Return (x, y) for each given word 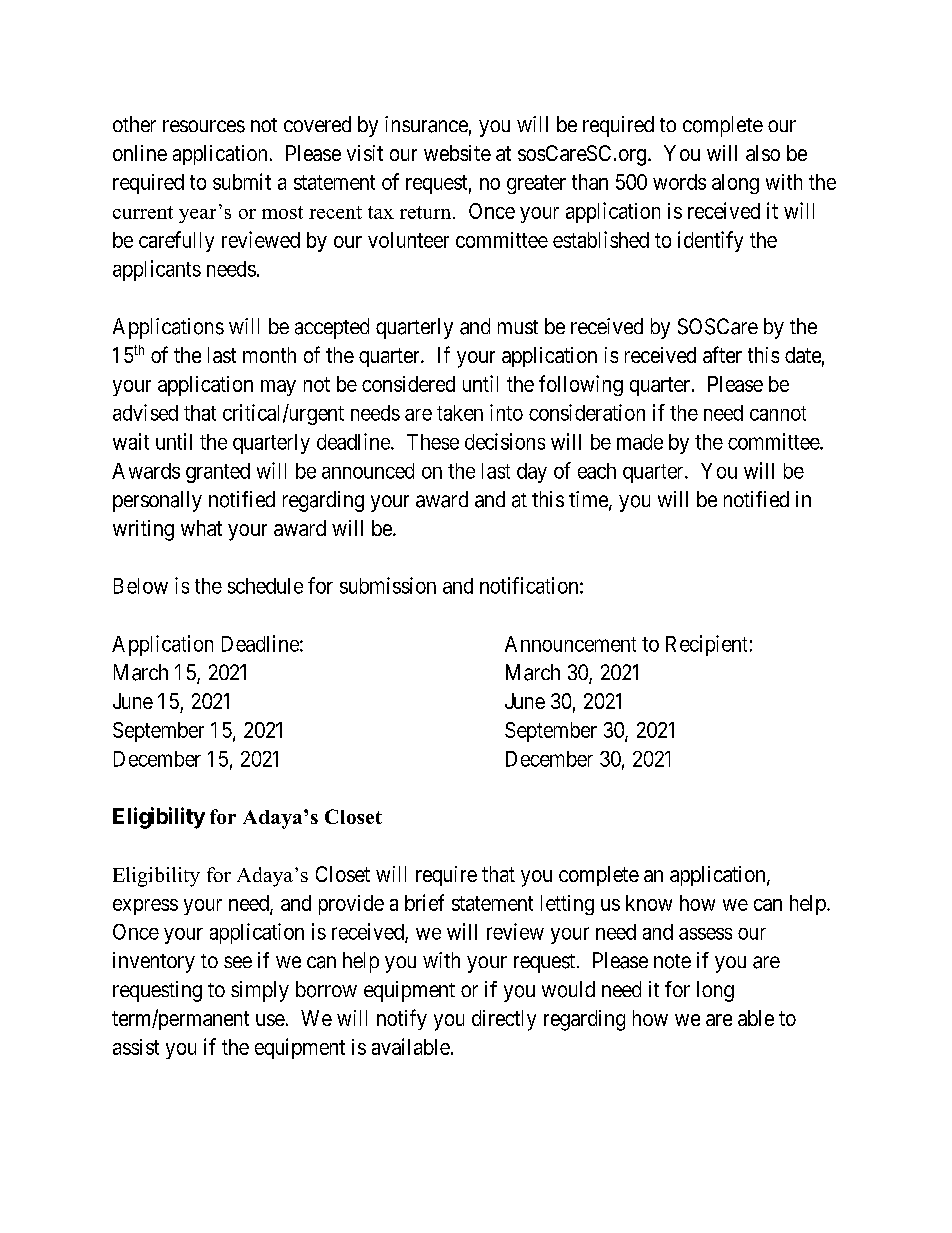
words (679, 182)
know (649, 903)
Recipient (706, 645)
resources (204, 126)
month (269, 355)
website (457, 153)
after (722, 354)
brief (424, 902)
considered (408, 384)
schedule (265, 586)
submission (388, 585)
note (672, 961)
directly (504, 1020)
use (270, 1020)
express (145, 907)
